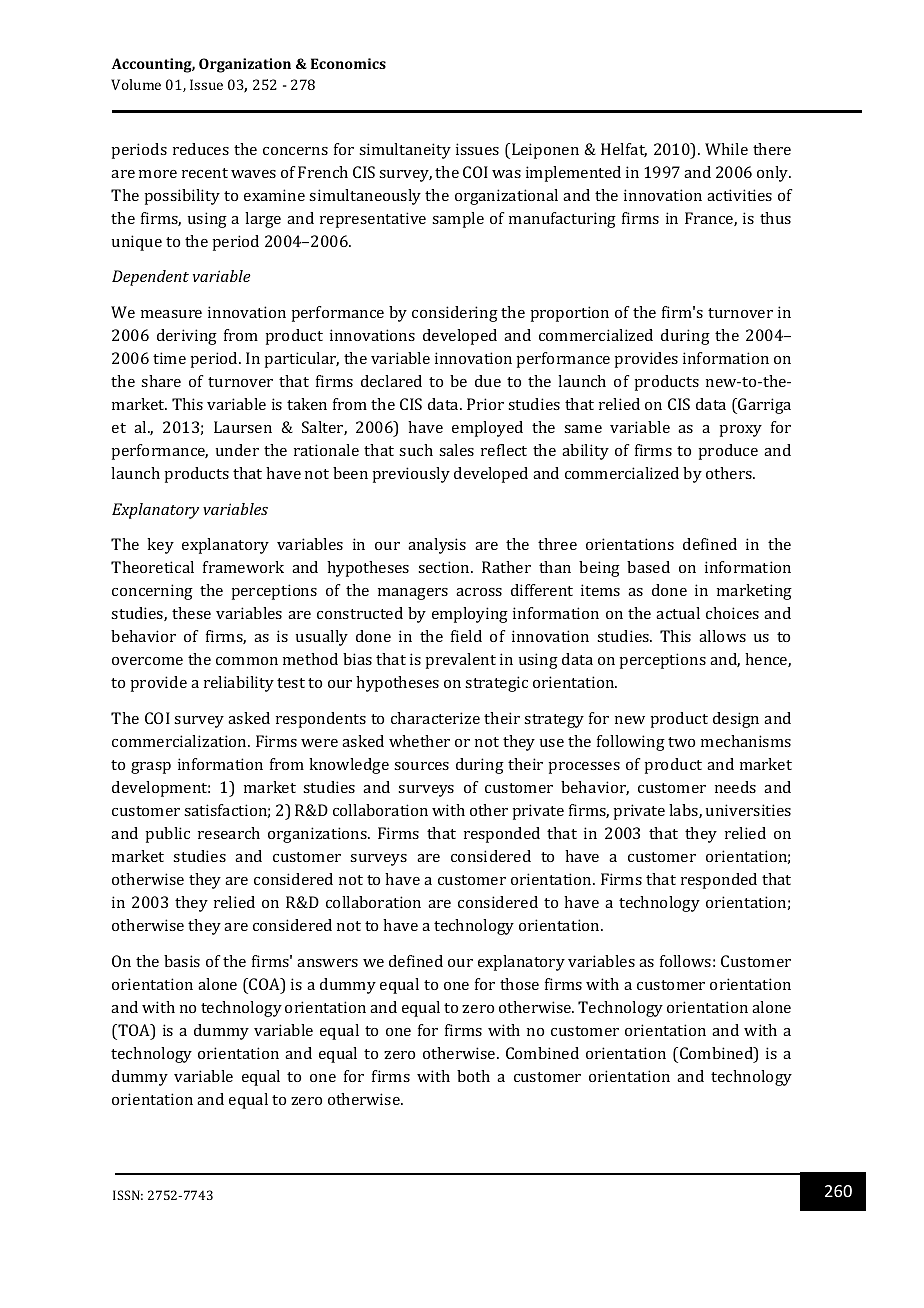  I want to click on thus, so click(775, 218).
